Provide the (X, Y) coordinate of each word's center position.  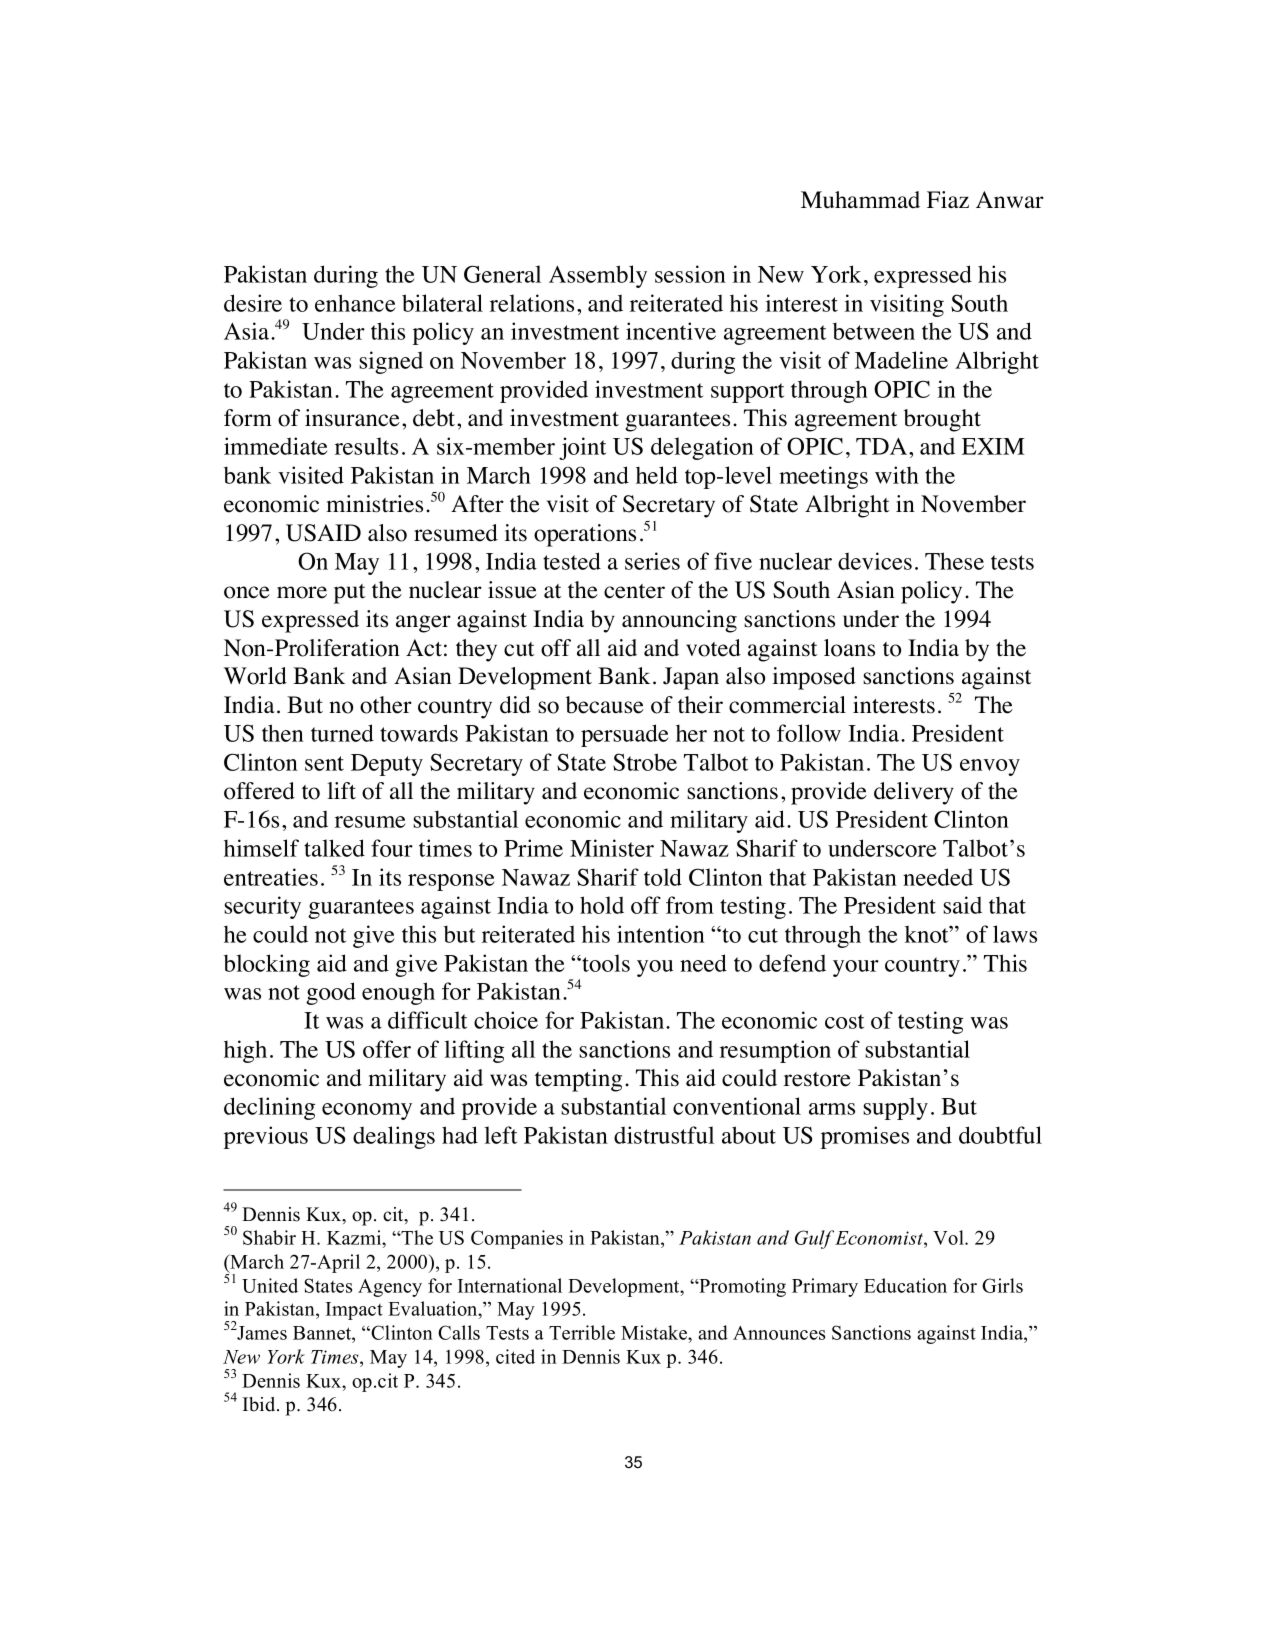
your (856, 968)
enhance (355, 303)
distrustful (664, 1135)
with (897, 475)
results (366, 446)
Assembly (598, 276)
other (386, 705)
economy (367, 1111)
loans (849, 648)
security (262, 907)
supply (895, 1108)
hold (602, 905)
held (657, 475)
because (605, 705)
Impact (354, 1311)
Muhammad (860, 200)
